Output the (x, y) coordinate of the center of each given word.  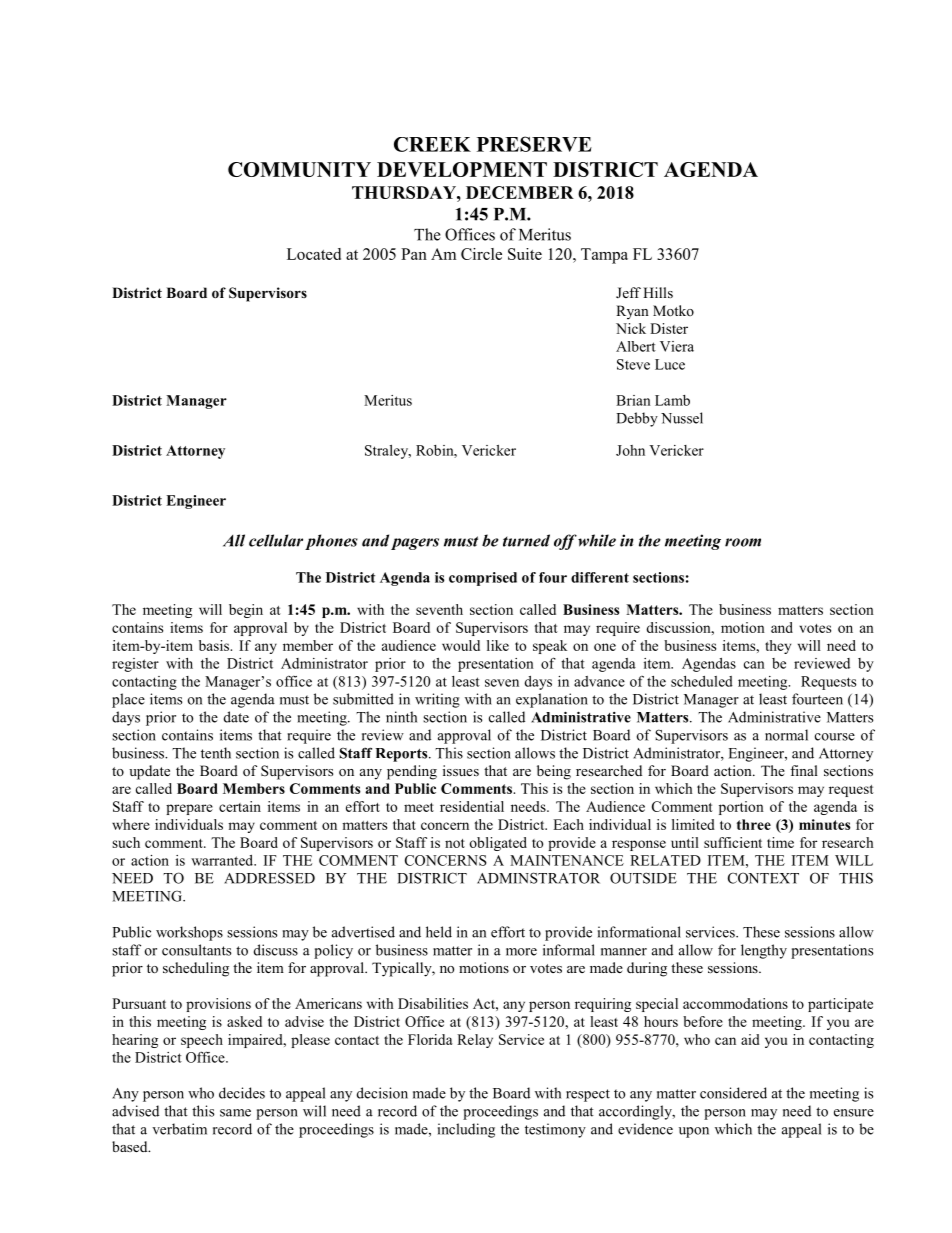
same (235, 1113)
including (466, 1130)
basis (215, 645)
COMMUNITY (299, 169)
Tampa (604, 256)
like (498, 645)
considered (733, 1093)
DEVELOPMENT (462, 169)
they (778, 647)
